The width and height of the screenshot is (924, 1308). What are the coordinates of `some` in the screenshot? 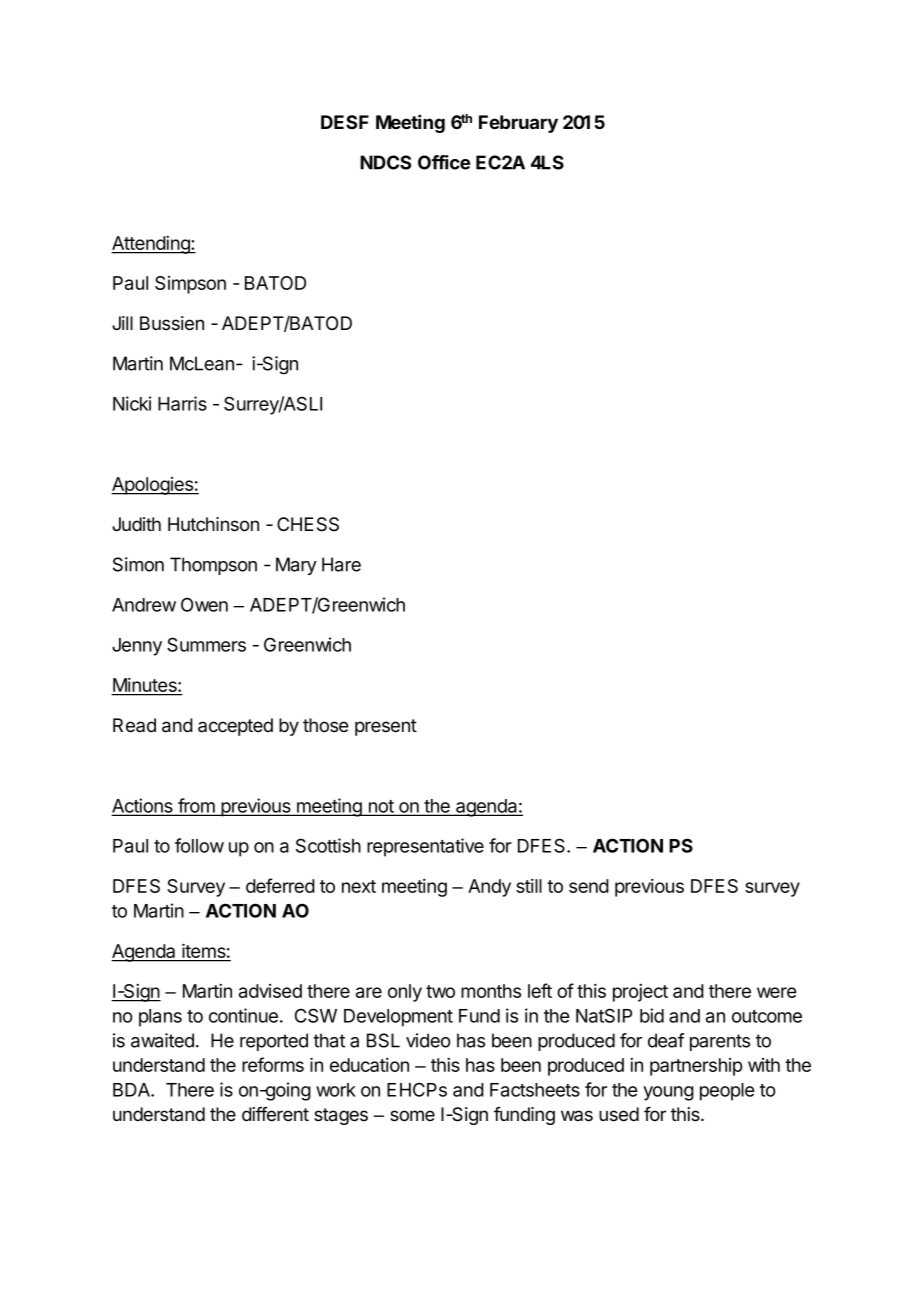 It's located at (412, 1116).
